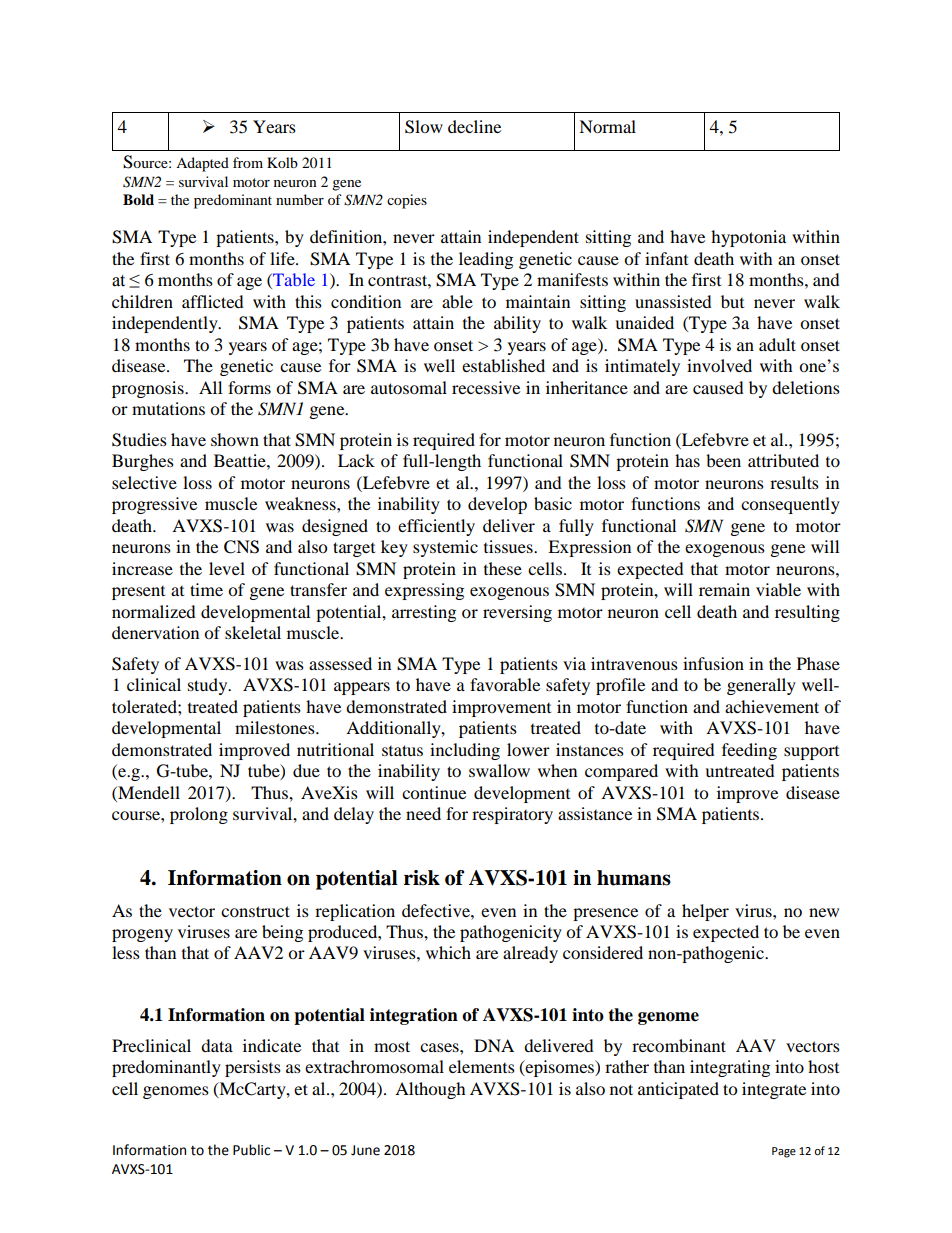 Image resolution: width=952 pixels, height=1233 pixels. I want to click on hypotonia, so click(748, 238).
